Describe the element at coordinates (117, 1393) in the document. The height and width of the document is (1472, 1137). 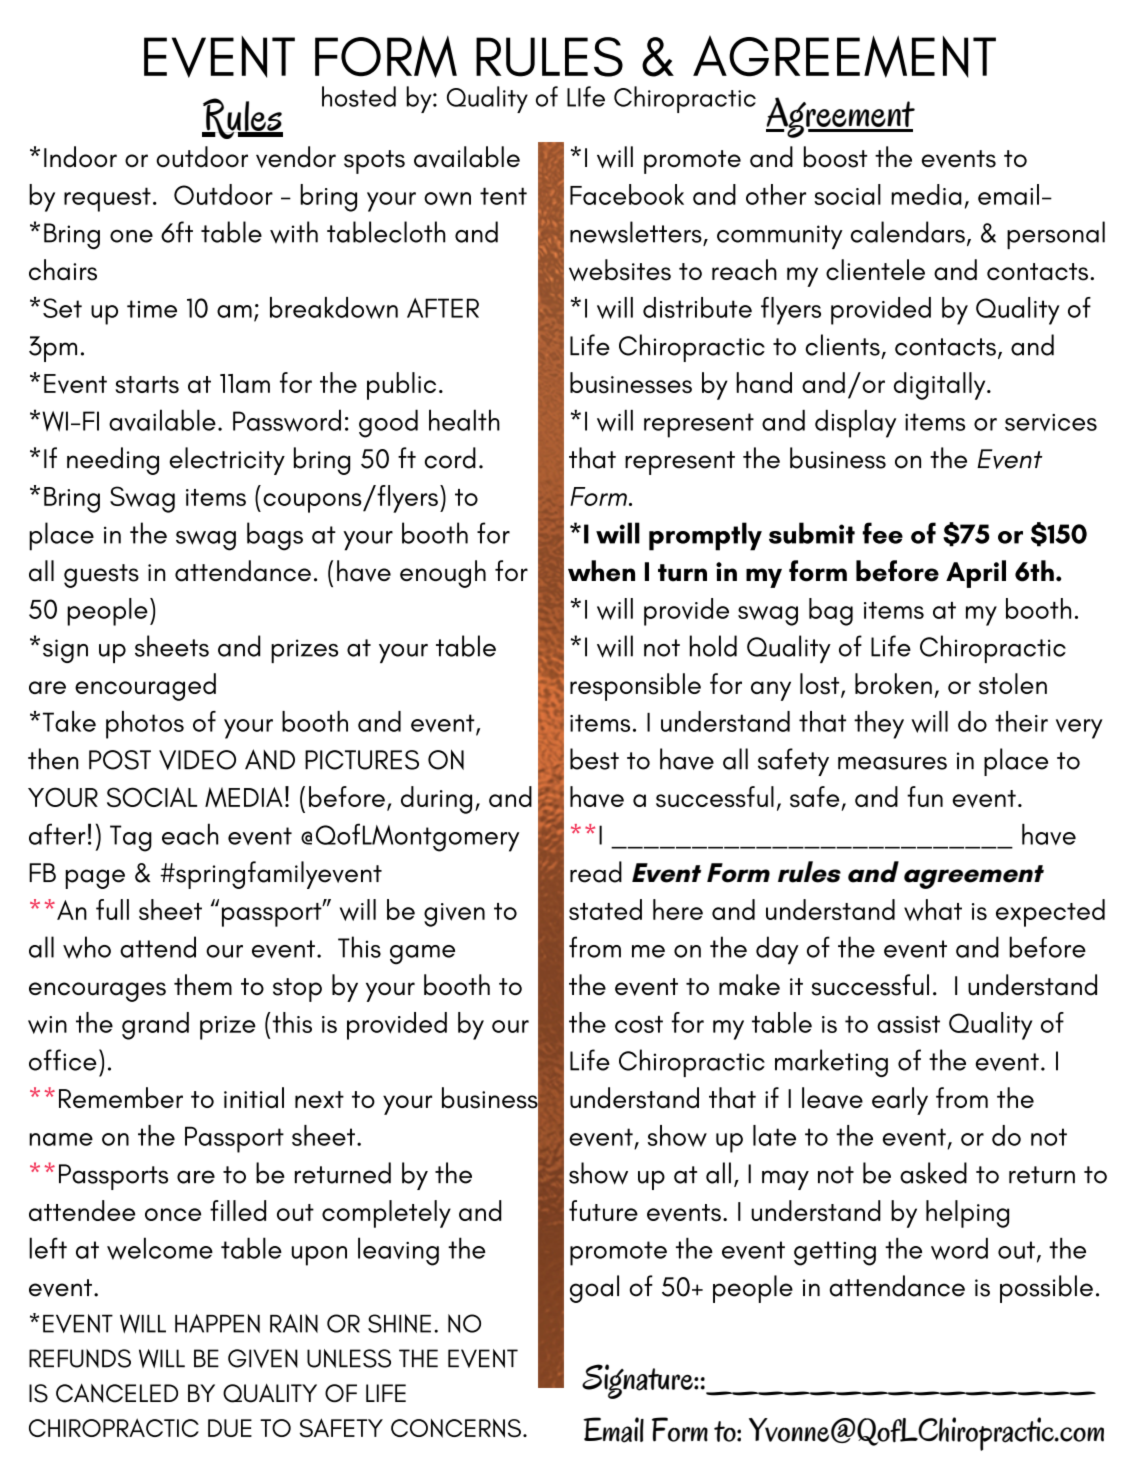
I see `CANCELED` at that location.
